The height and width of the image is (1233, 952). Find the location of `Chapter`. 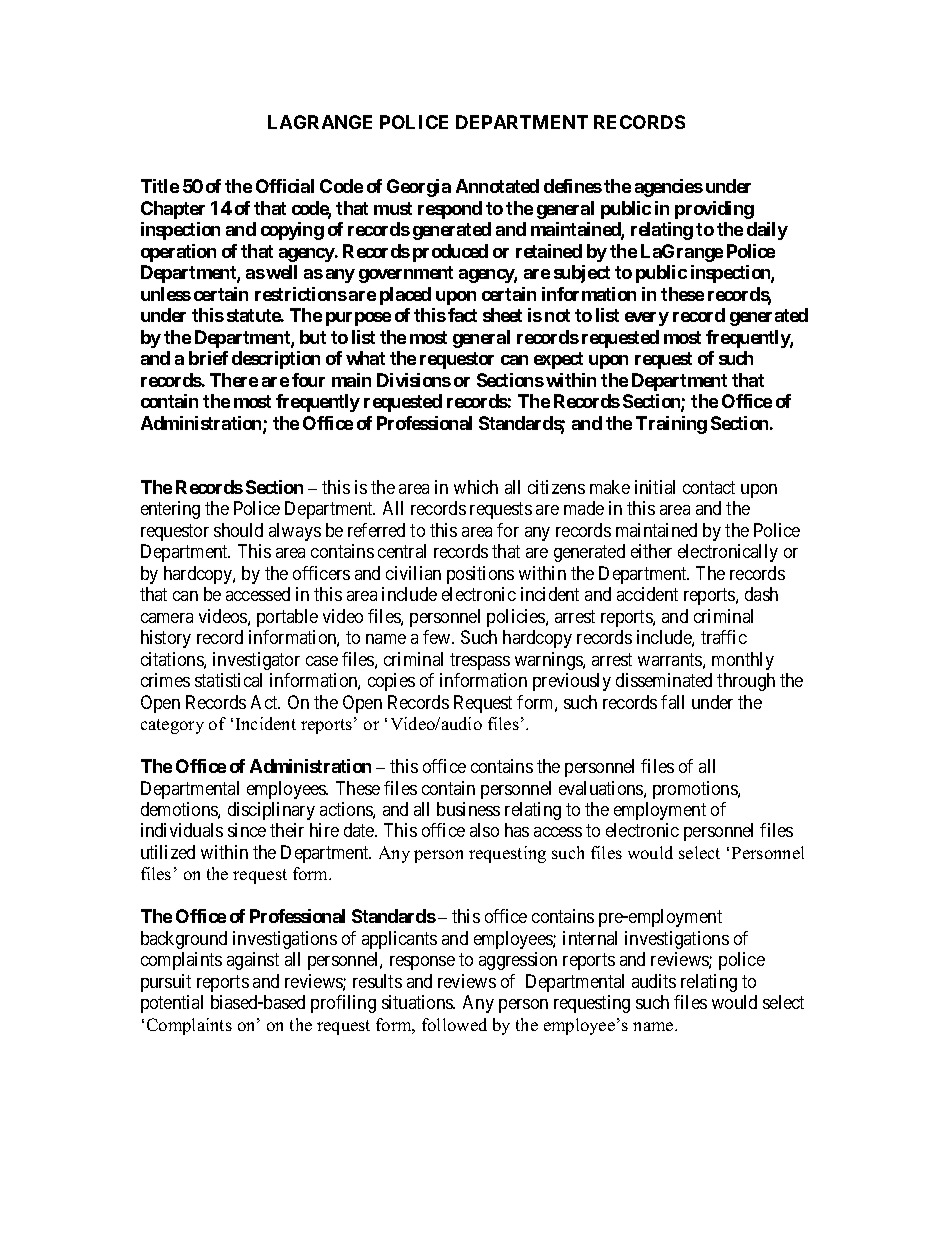

Chapter is located at coordinates (173, 210).
